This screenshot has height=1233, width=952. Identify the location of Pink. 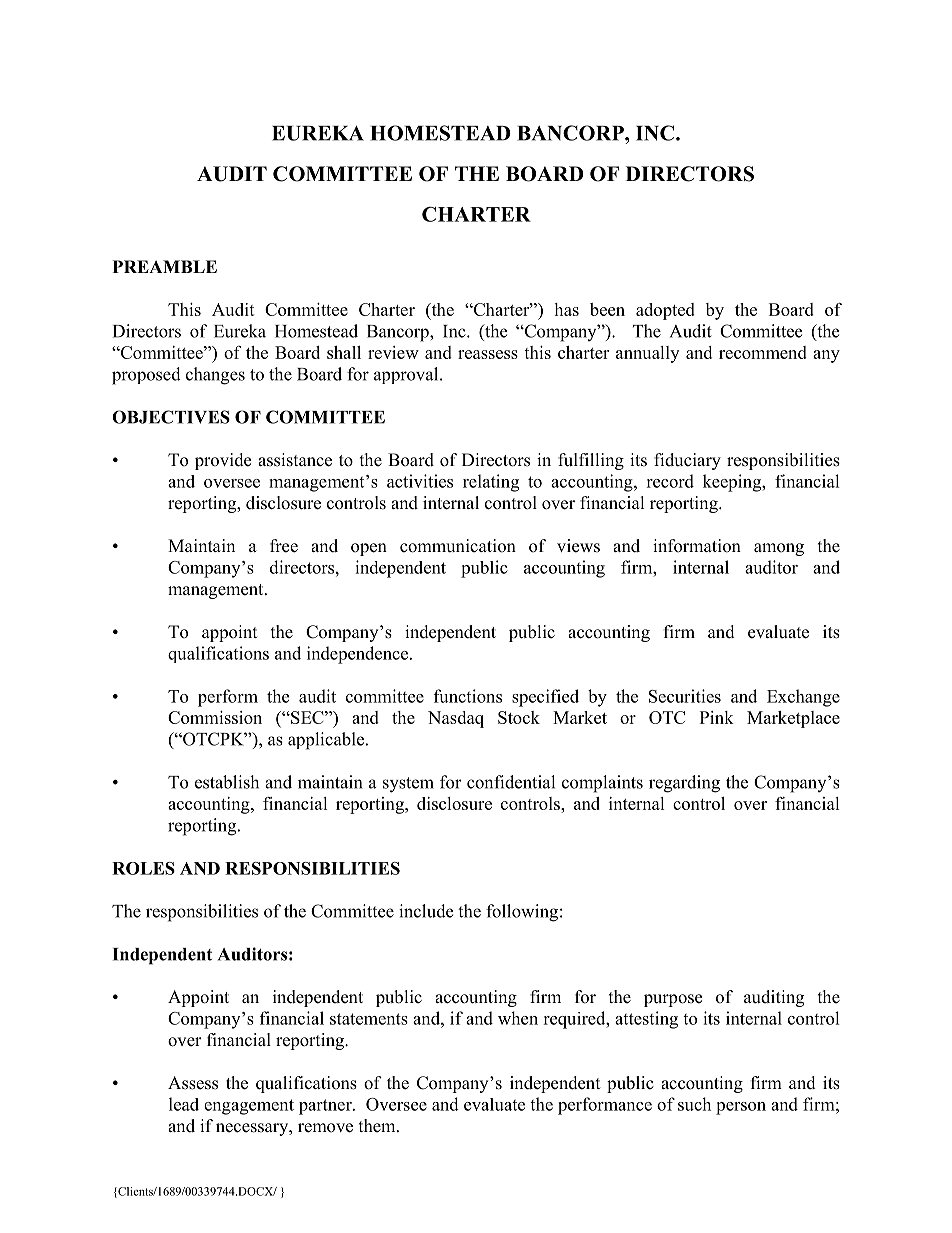
(717, 717).
